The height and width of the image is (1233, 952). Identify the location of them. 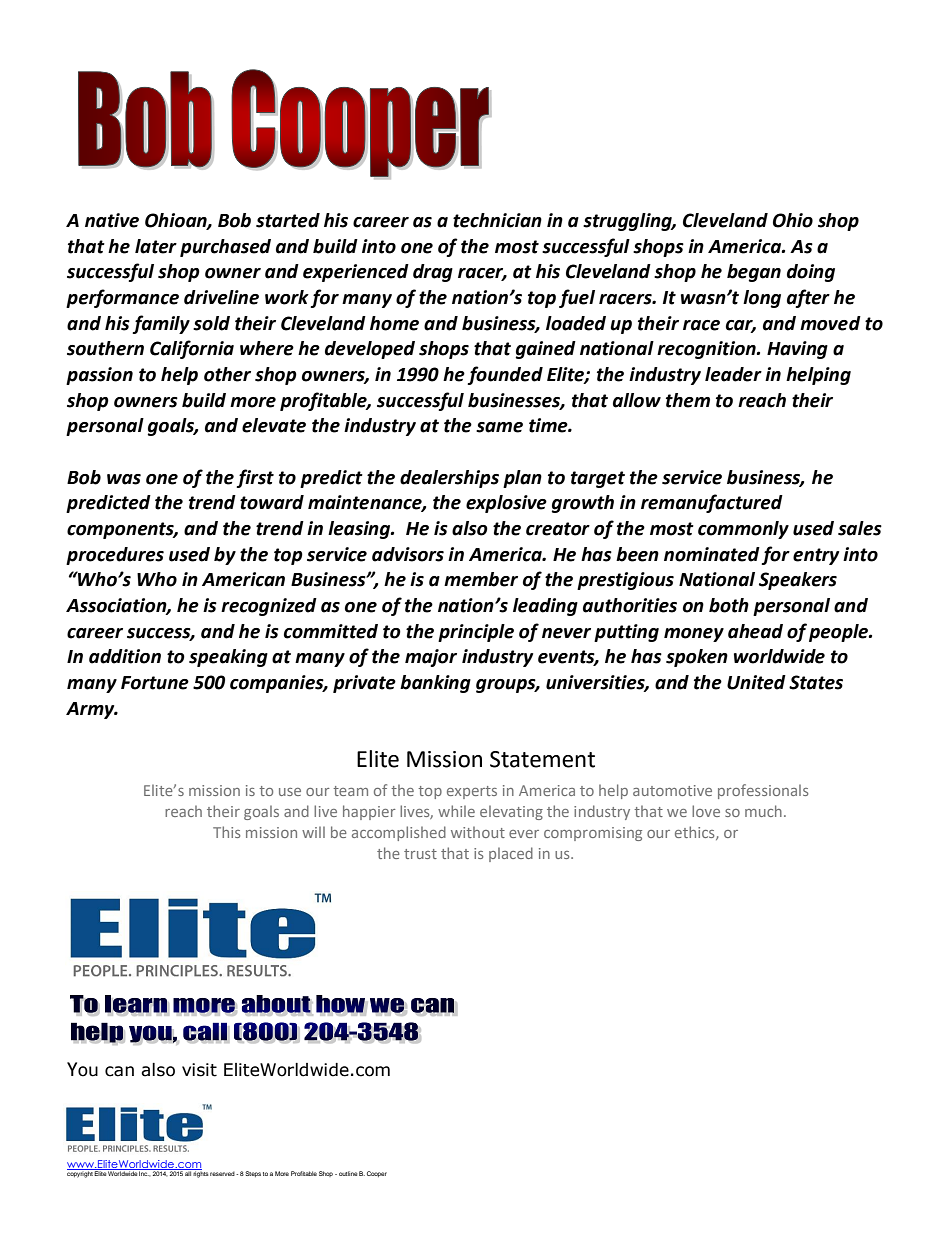
(688, 400).
